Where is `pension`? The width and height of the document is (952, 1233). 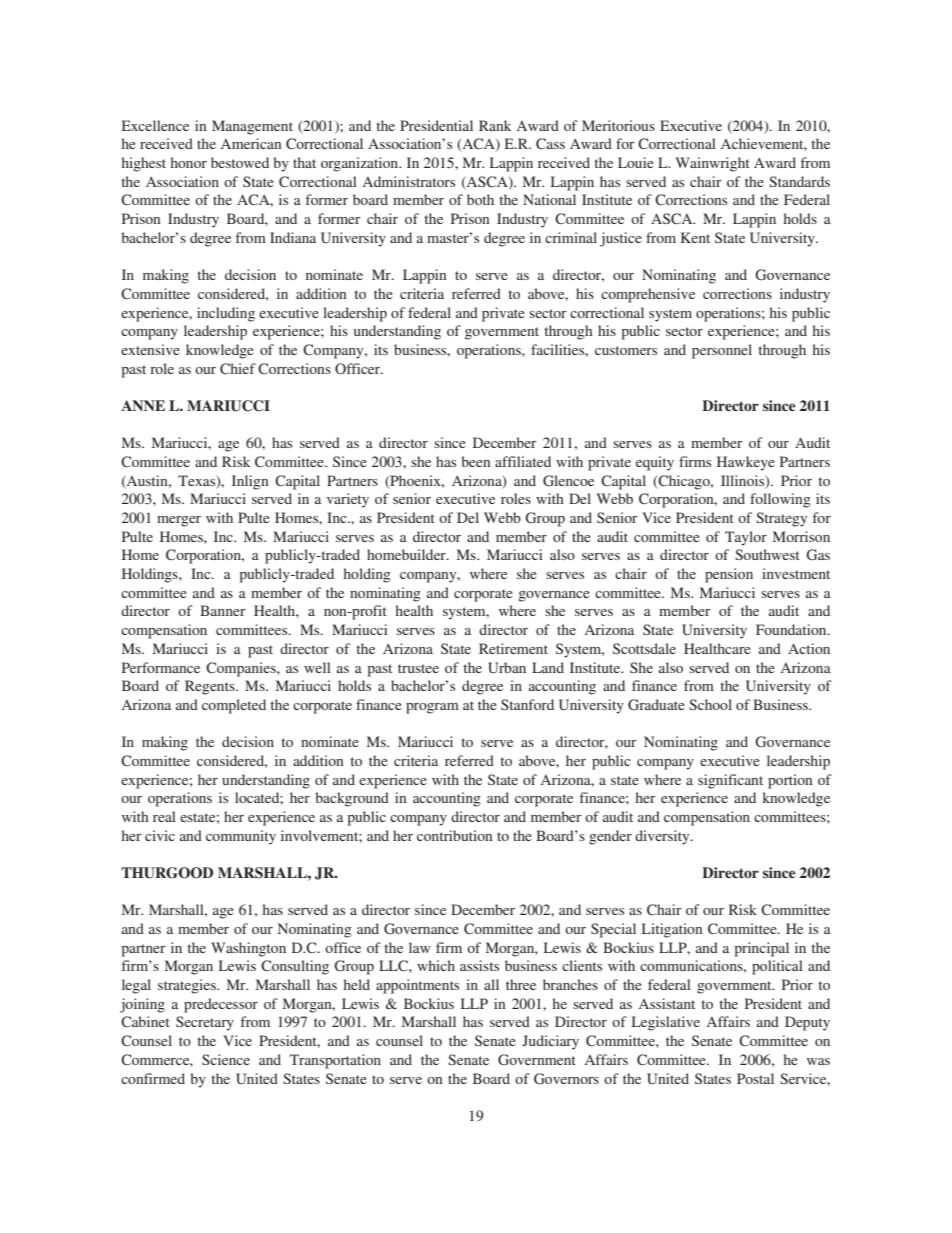
pension is located at coordinates (729, 575).
